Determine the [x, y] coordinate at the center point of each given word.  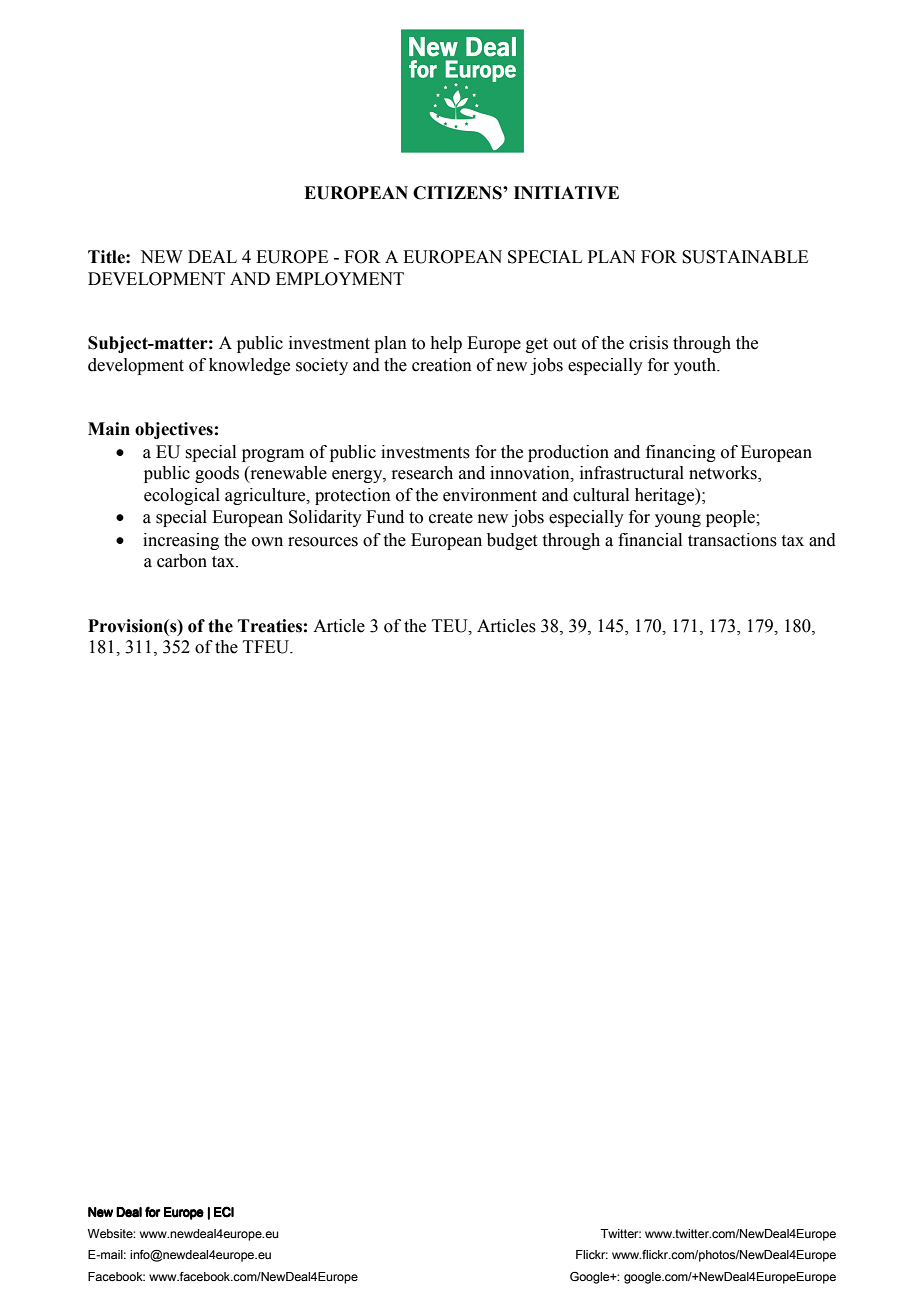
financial [650, 540]
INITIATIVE [566, 192]
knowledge [249, 366]
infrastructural [632, 473]
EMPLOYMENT [340, 279]
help [446, 344]
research [422, 473]
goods [217, 474]
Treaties [270, 626]
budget [512, 541]
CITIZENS [458, 193]
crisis [648, 343]
